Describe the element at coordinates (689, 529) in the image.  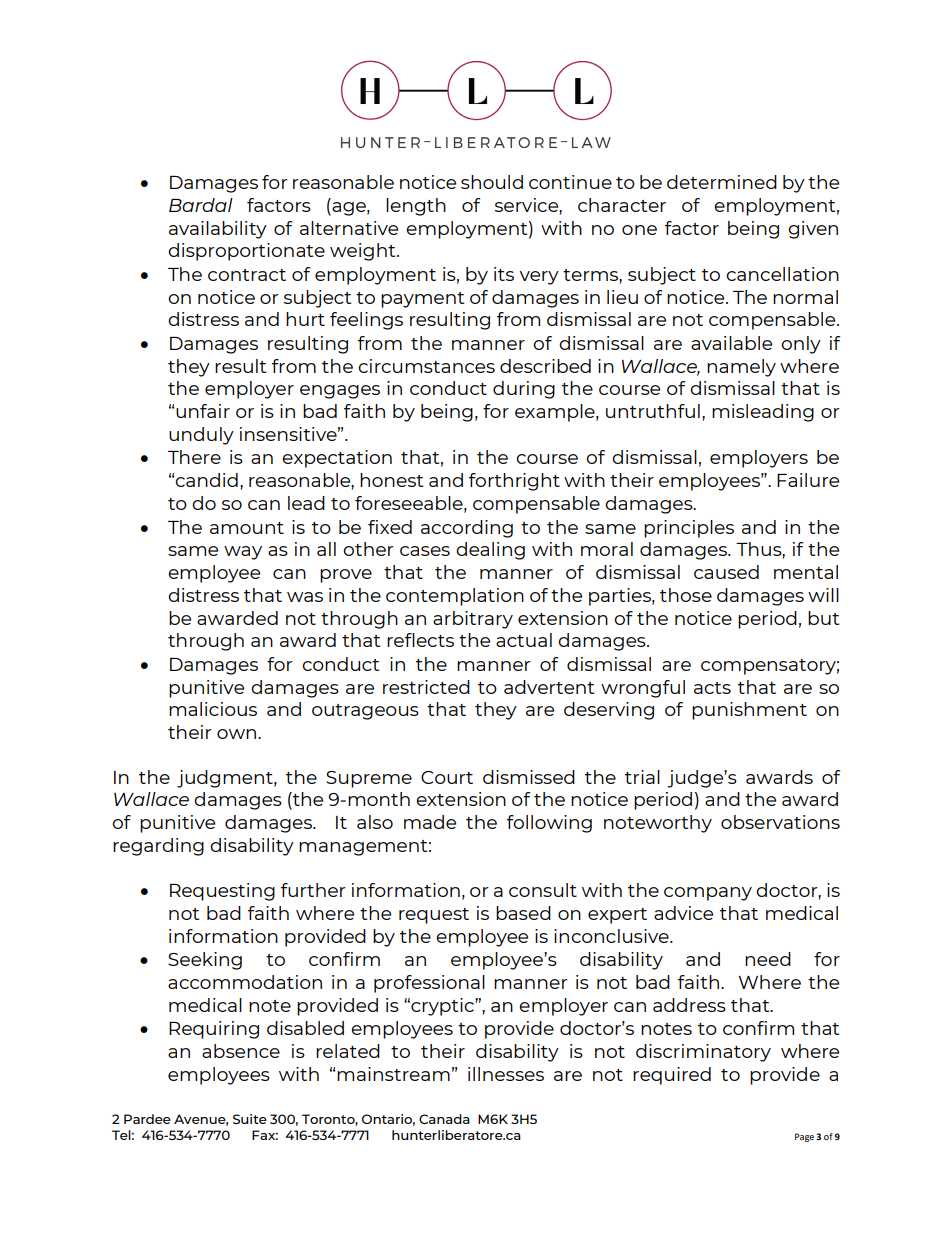
I see `principles` at that location.
